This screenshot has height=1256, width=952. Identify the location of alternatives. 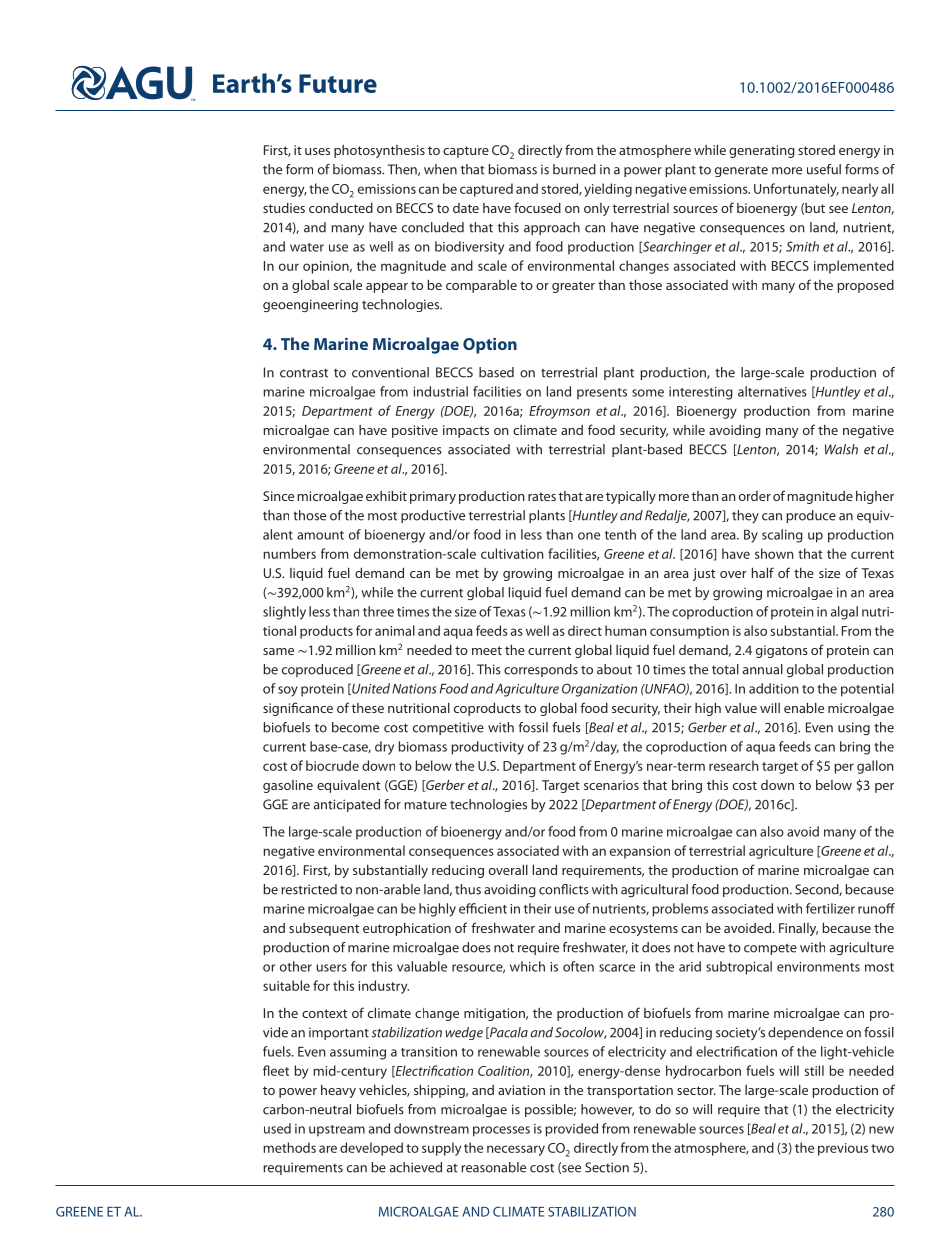
(772, 391).
